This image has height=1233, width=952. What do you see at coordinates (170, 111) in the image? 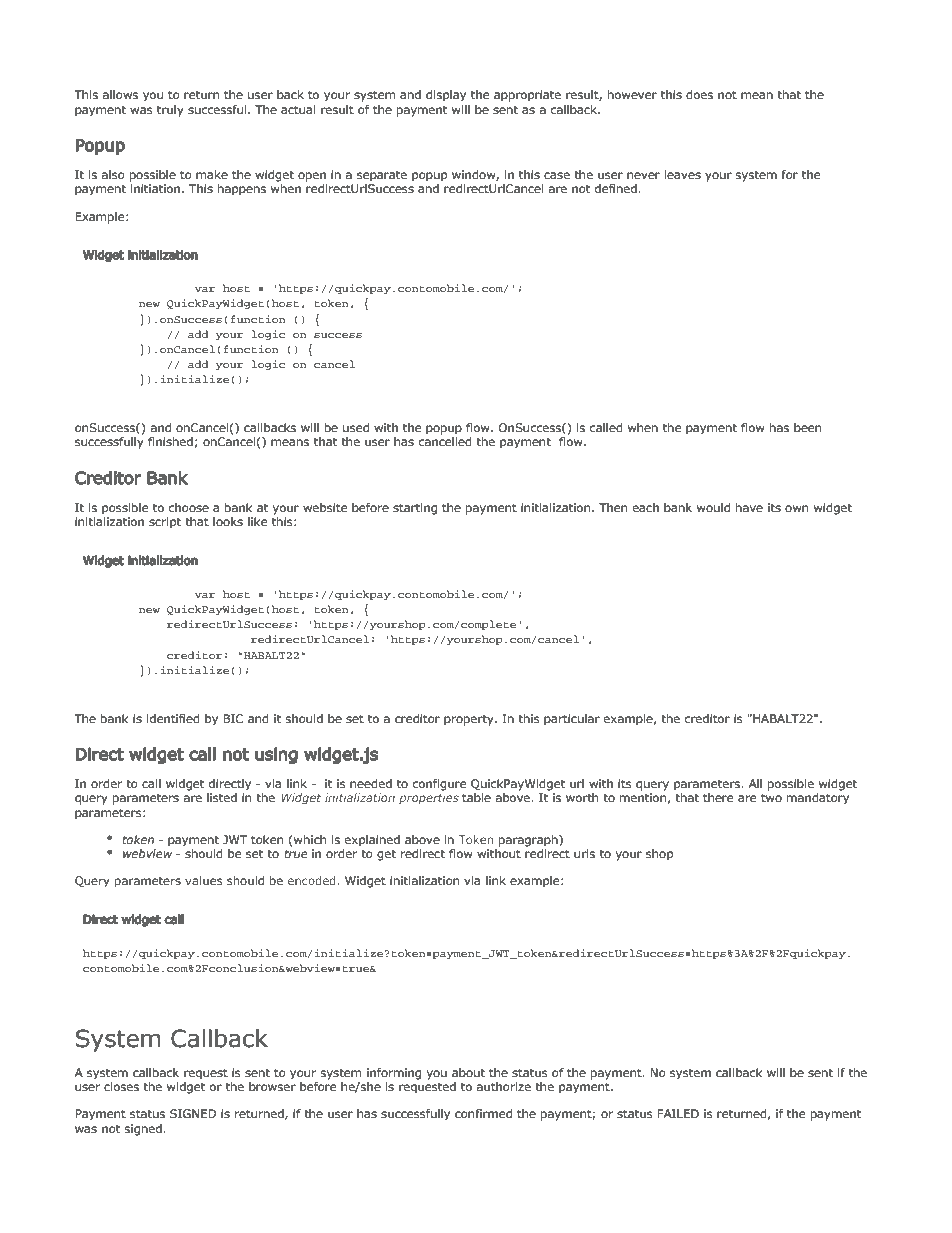
I see `truly` at bounding box center [170, 111].
